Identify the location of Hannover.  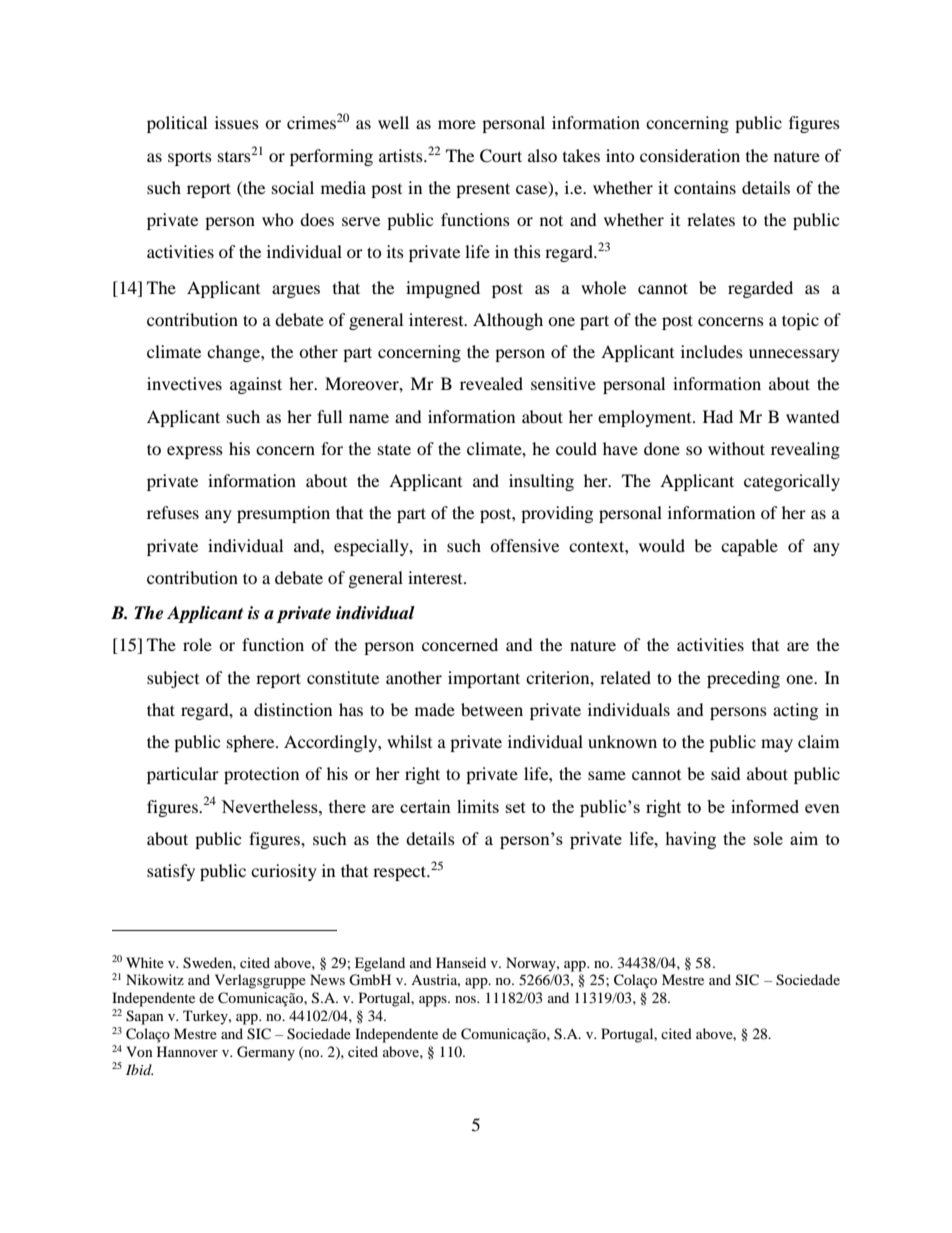
(187, 1051).
